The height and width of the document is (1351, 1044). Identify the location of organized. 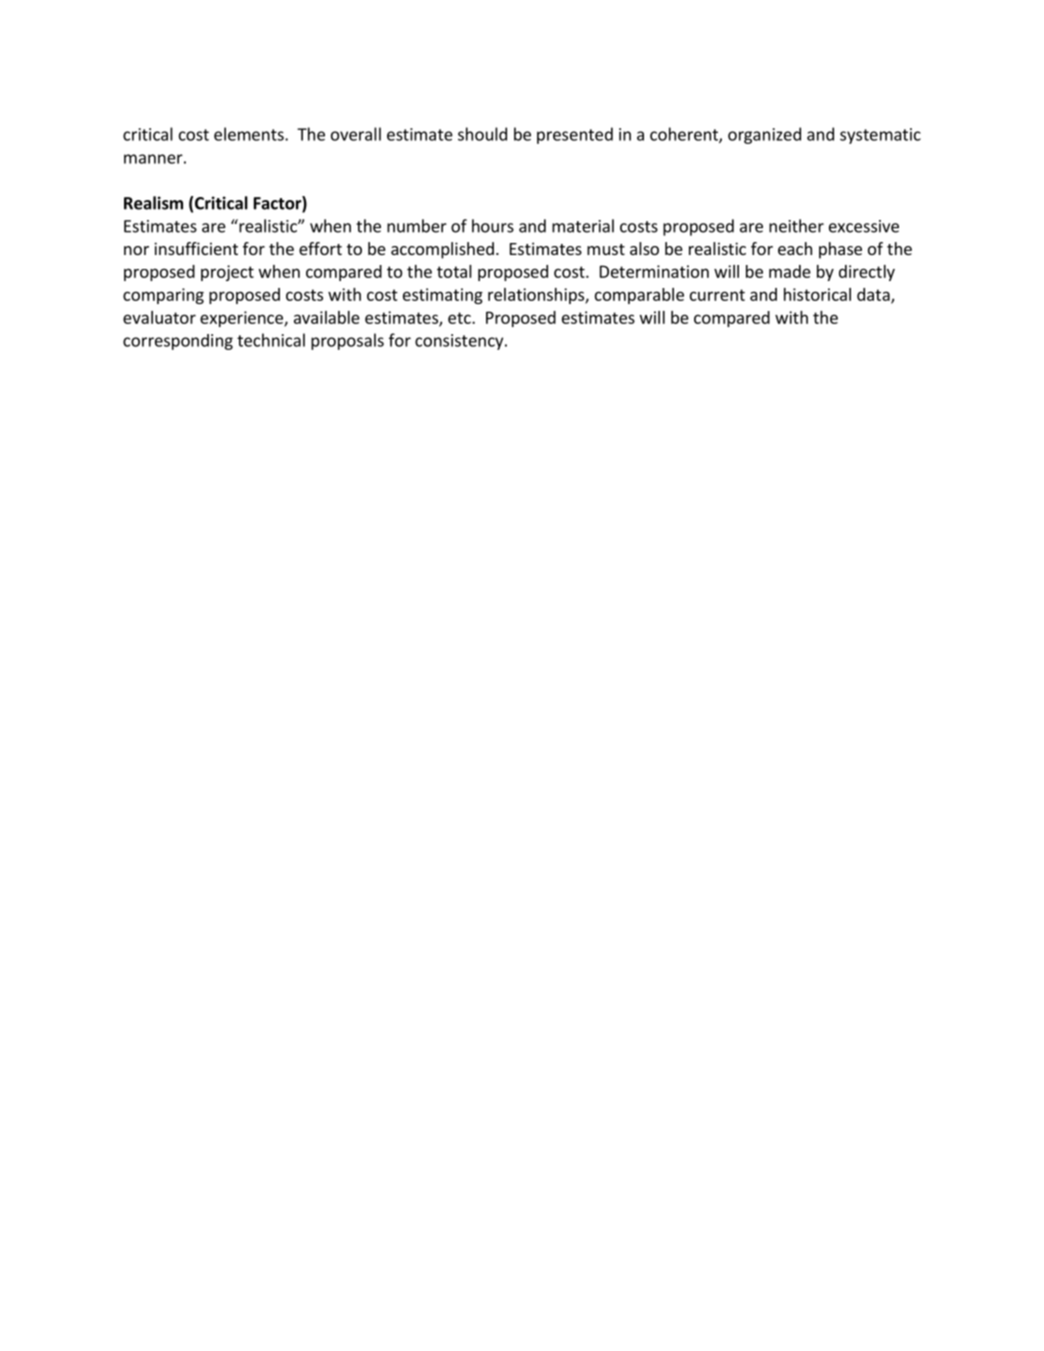
(764, 135).
